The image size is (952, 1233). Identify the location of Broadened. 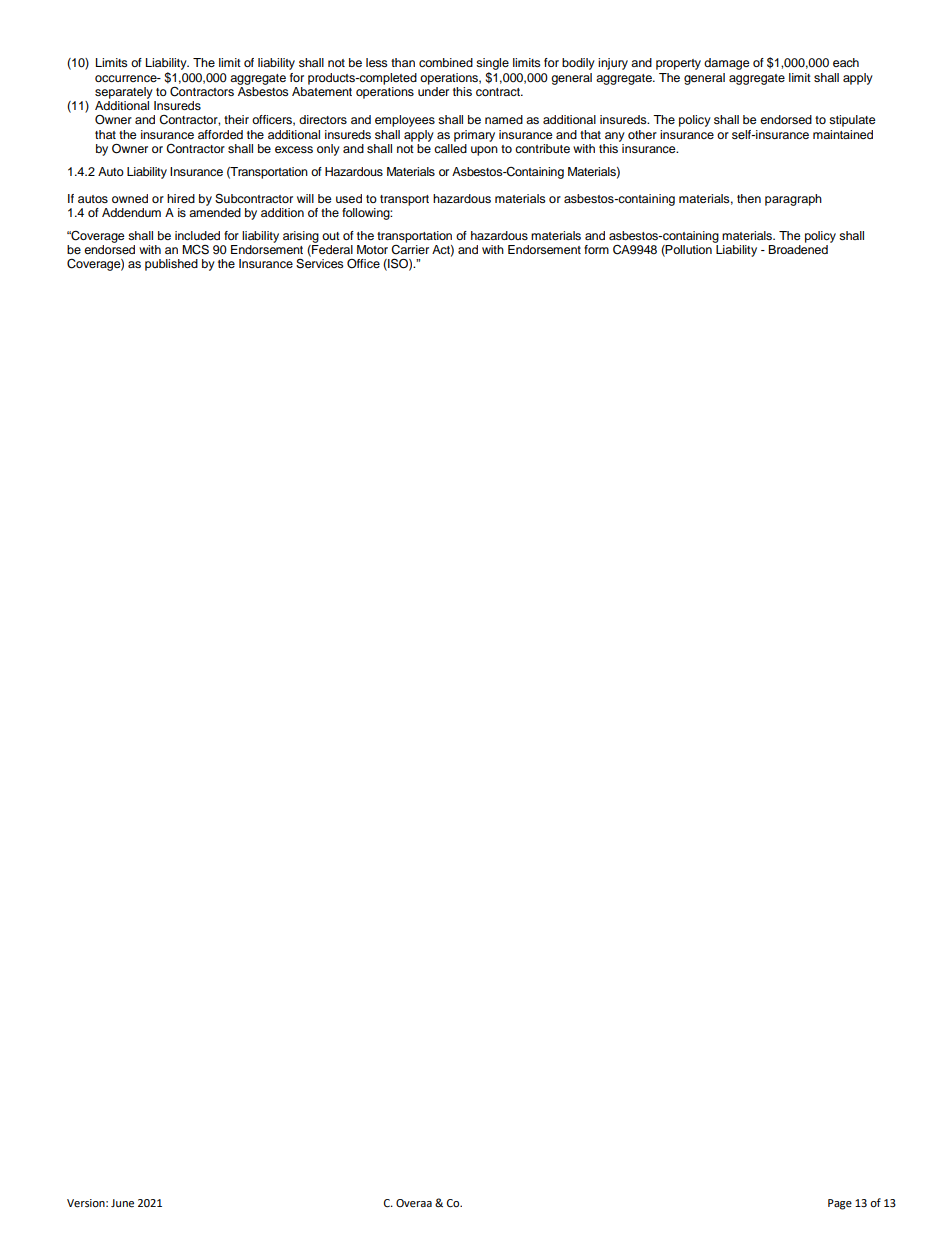
(798, 248).
